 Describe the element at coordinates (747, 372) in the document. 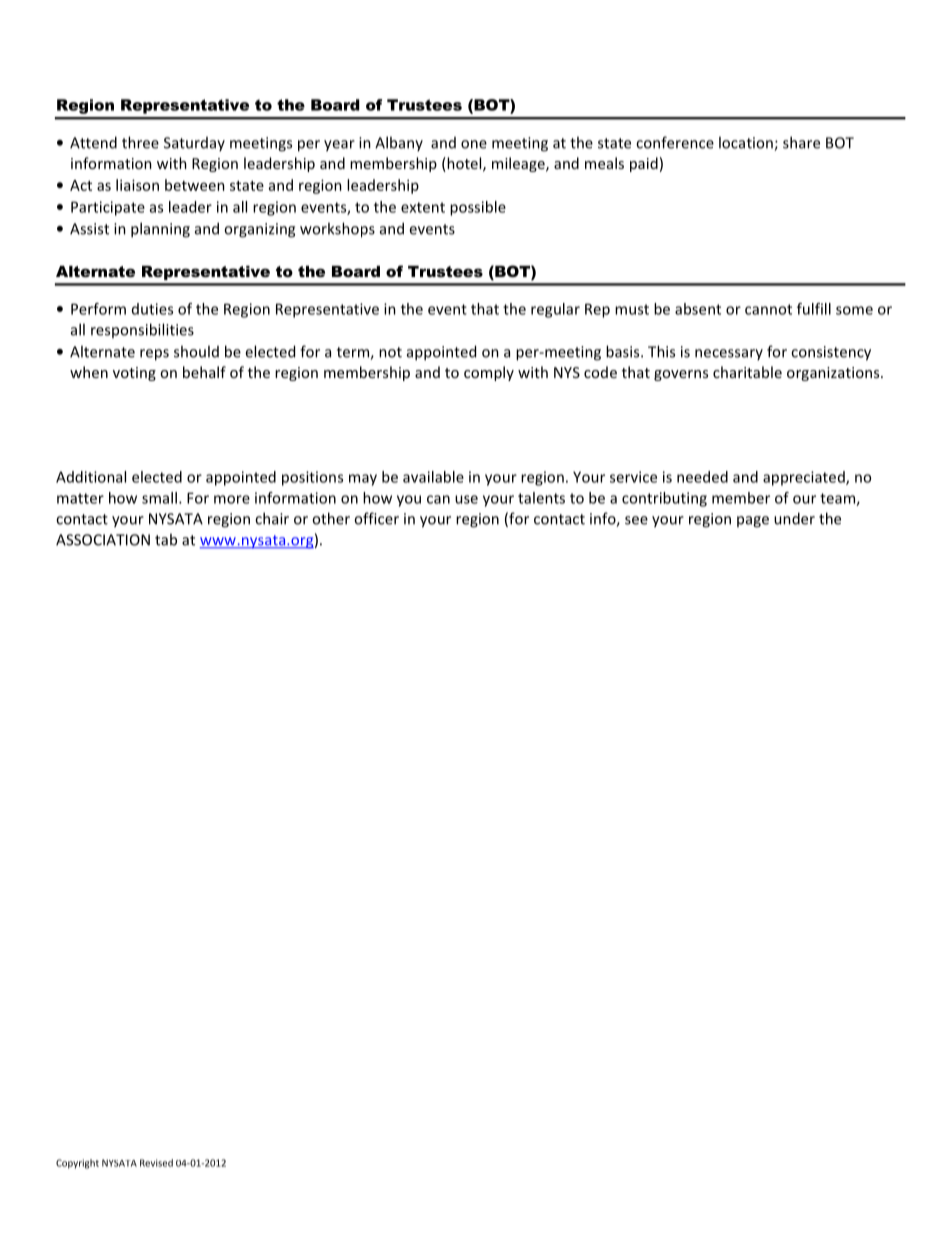

I see `charitable` at that location.
